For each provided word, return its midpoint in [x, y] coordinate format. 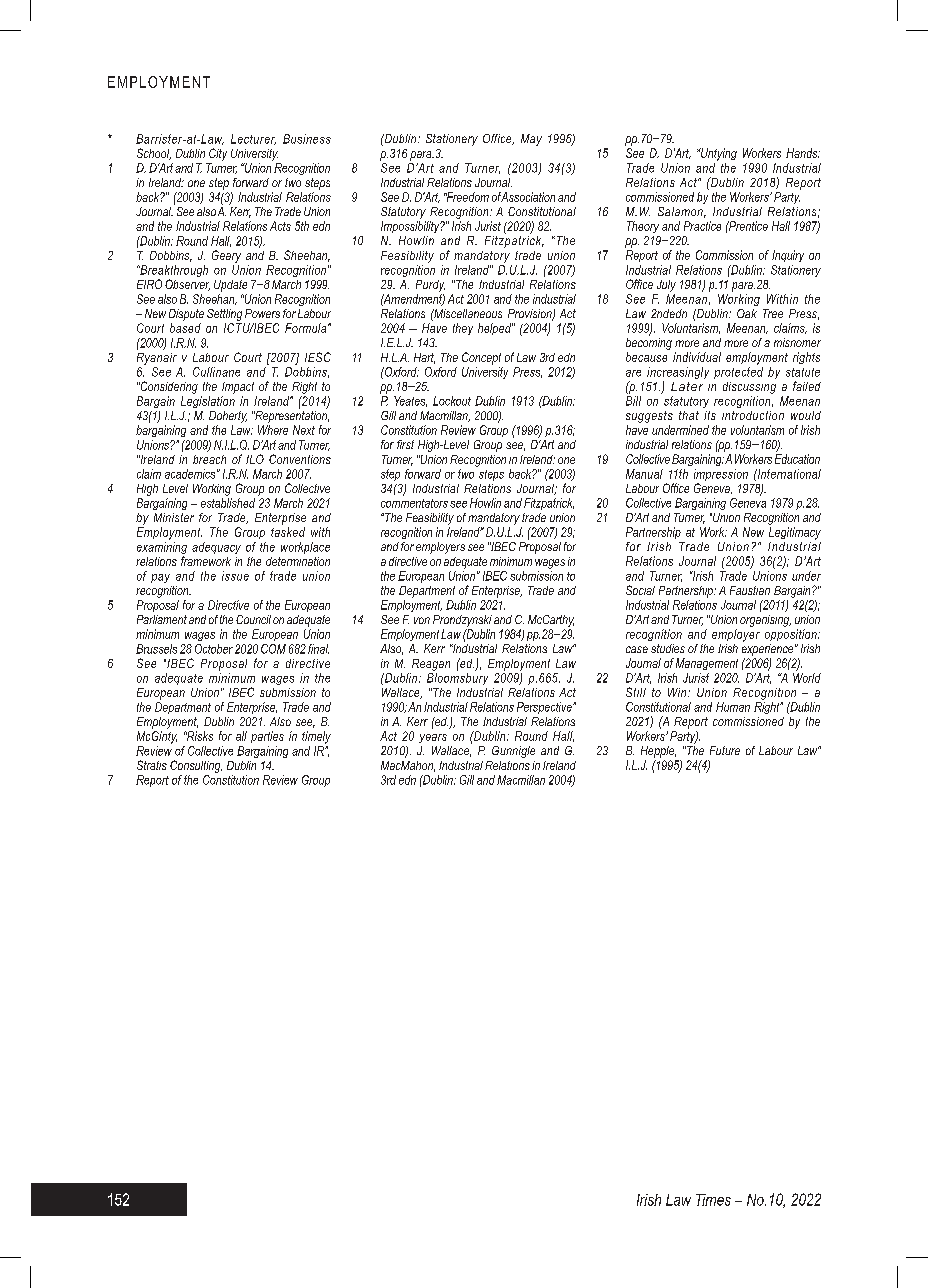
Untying [717, 154]
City [218, 154]
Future [725, 750]
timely [316, 737]
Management [707, 664]
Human [733, 707]
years [433, 738]
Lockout [452, 401]
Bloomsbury [457, 677]
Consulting [196, 766]
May [531, 140]
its [710, 415]
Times [713, 1200]
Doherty [228, 417]
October [214, 649]
